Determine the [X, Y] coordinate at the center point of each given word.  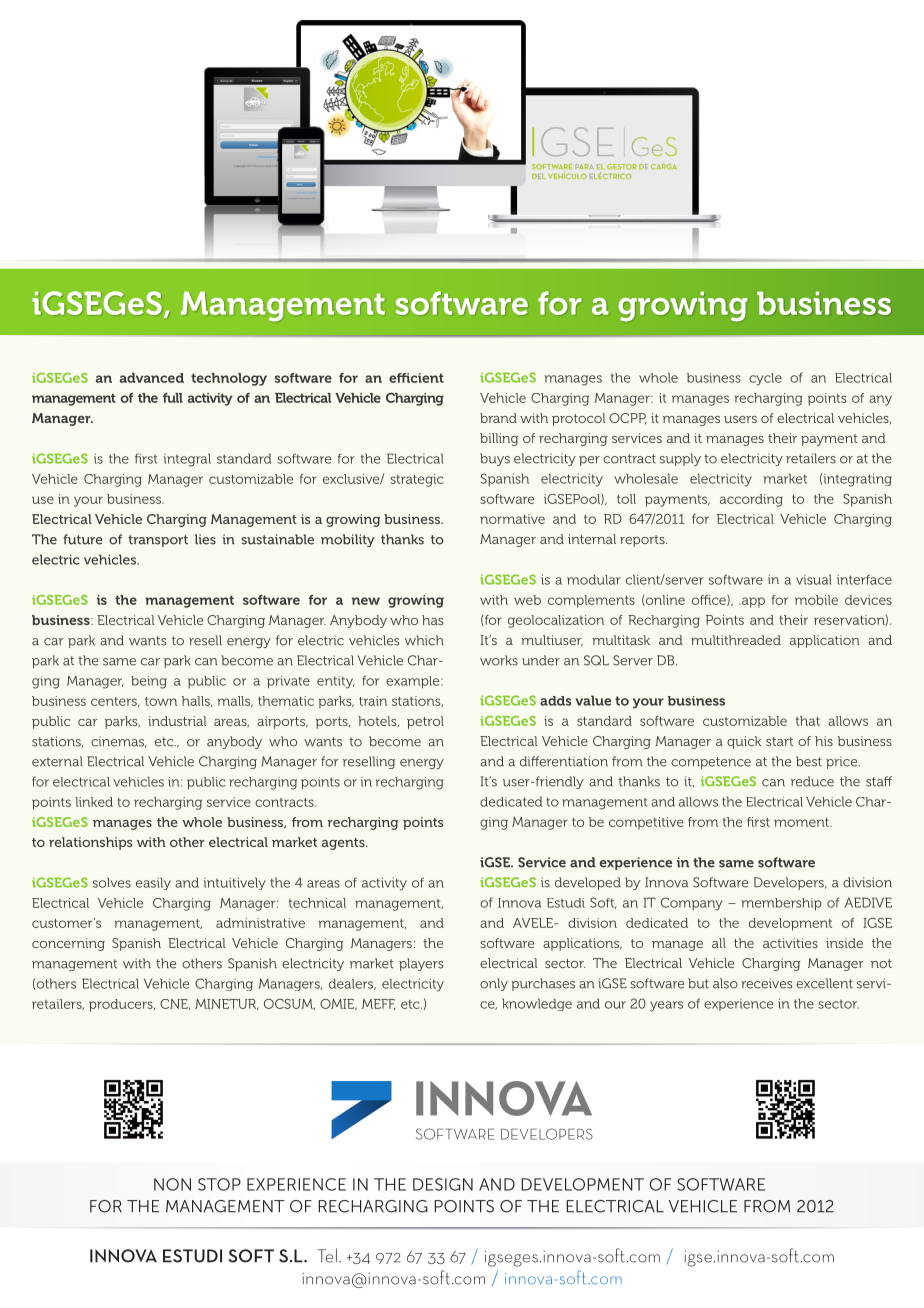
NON [172, 1184]
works [499, 660]
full [173, 398]
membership [782, 904]
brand [498, 418]
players [421, 964]
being [149, 682]
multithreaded [736, 640]
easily [153, 884]
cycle [765, 379]
